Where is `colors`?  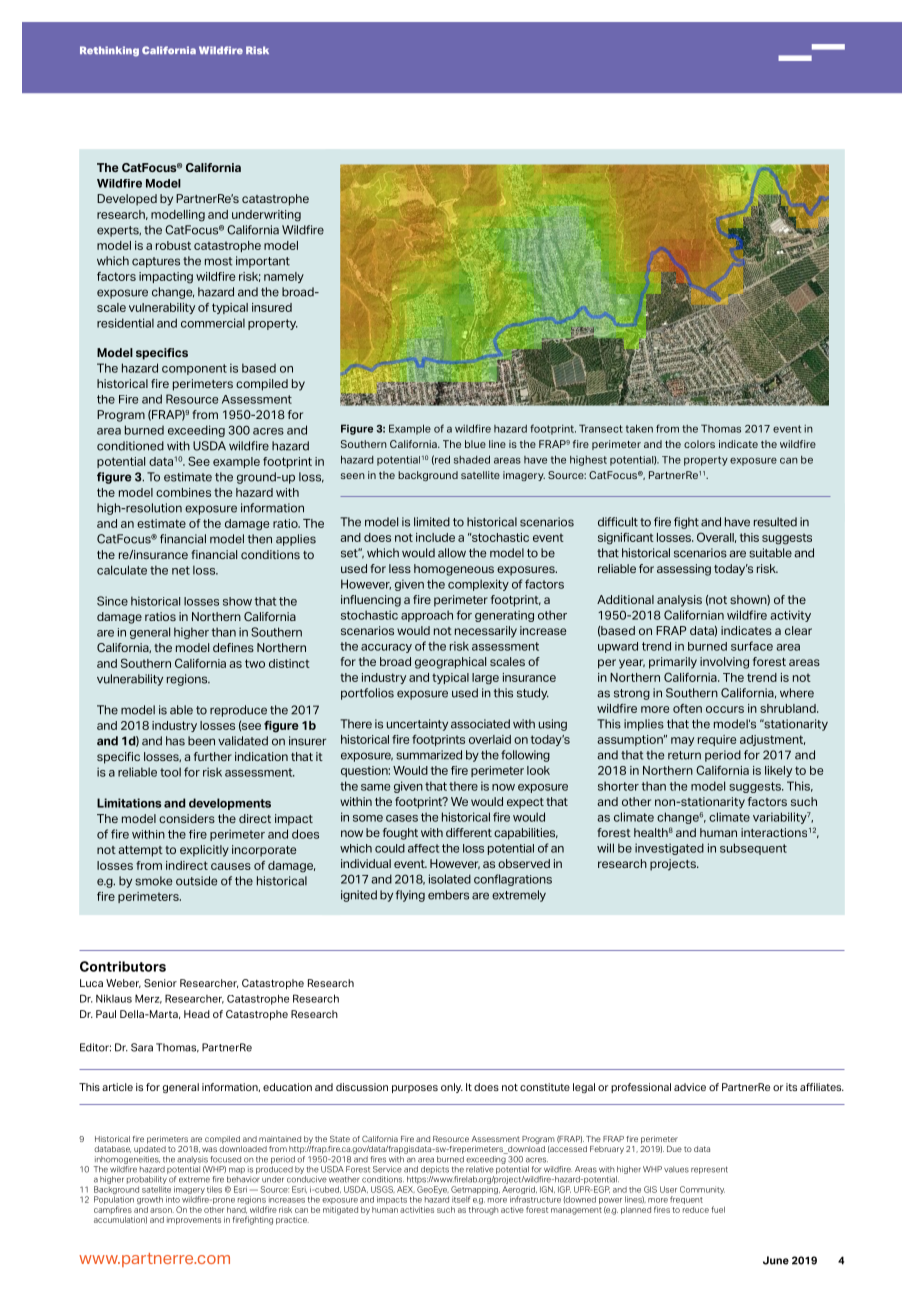
colors is located at coordinates (699, 444).
